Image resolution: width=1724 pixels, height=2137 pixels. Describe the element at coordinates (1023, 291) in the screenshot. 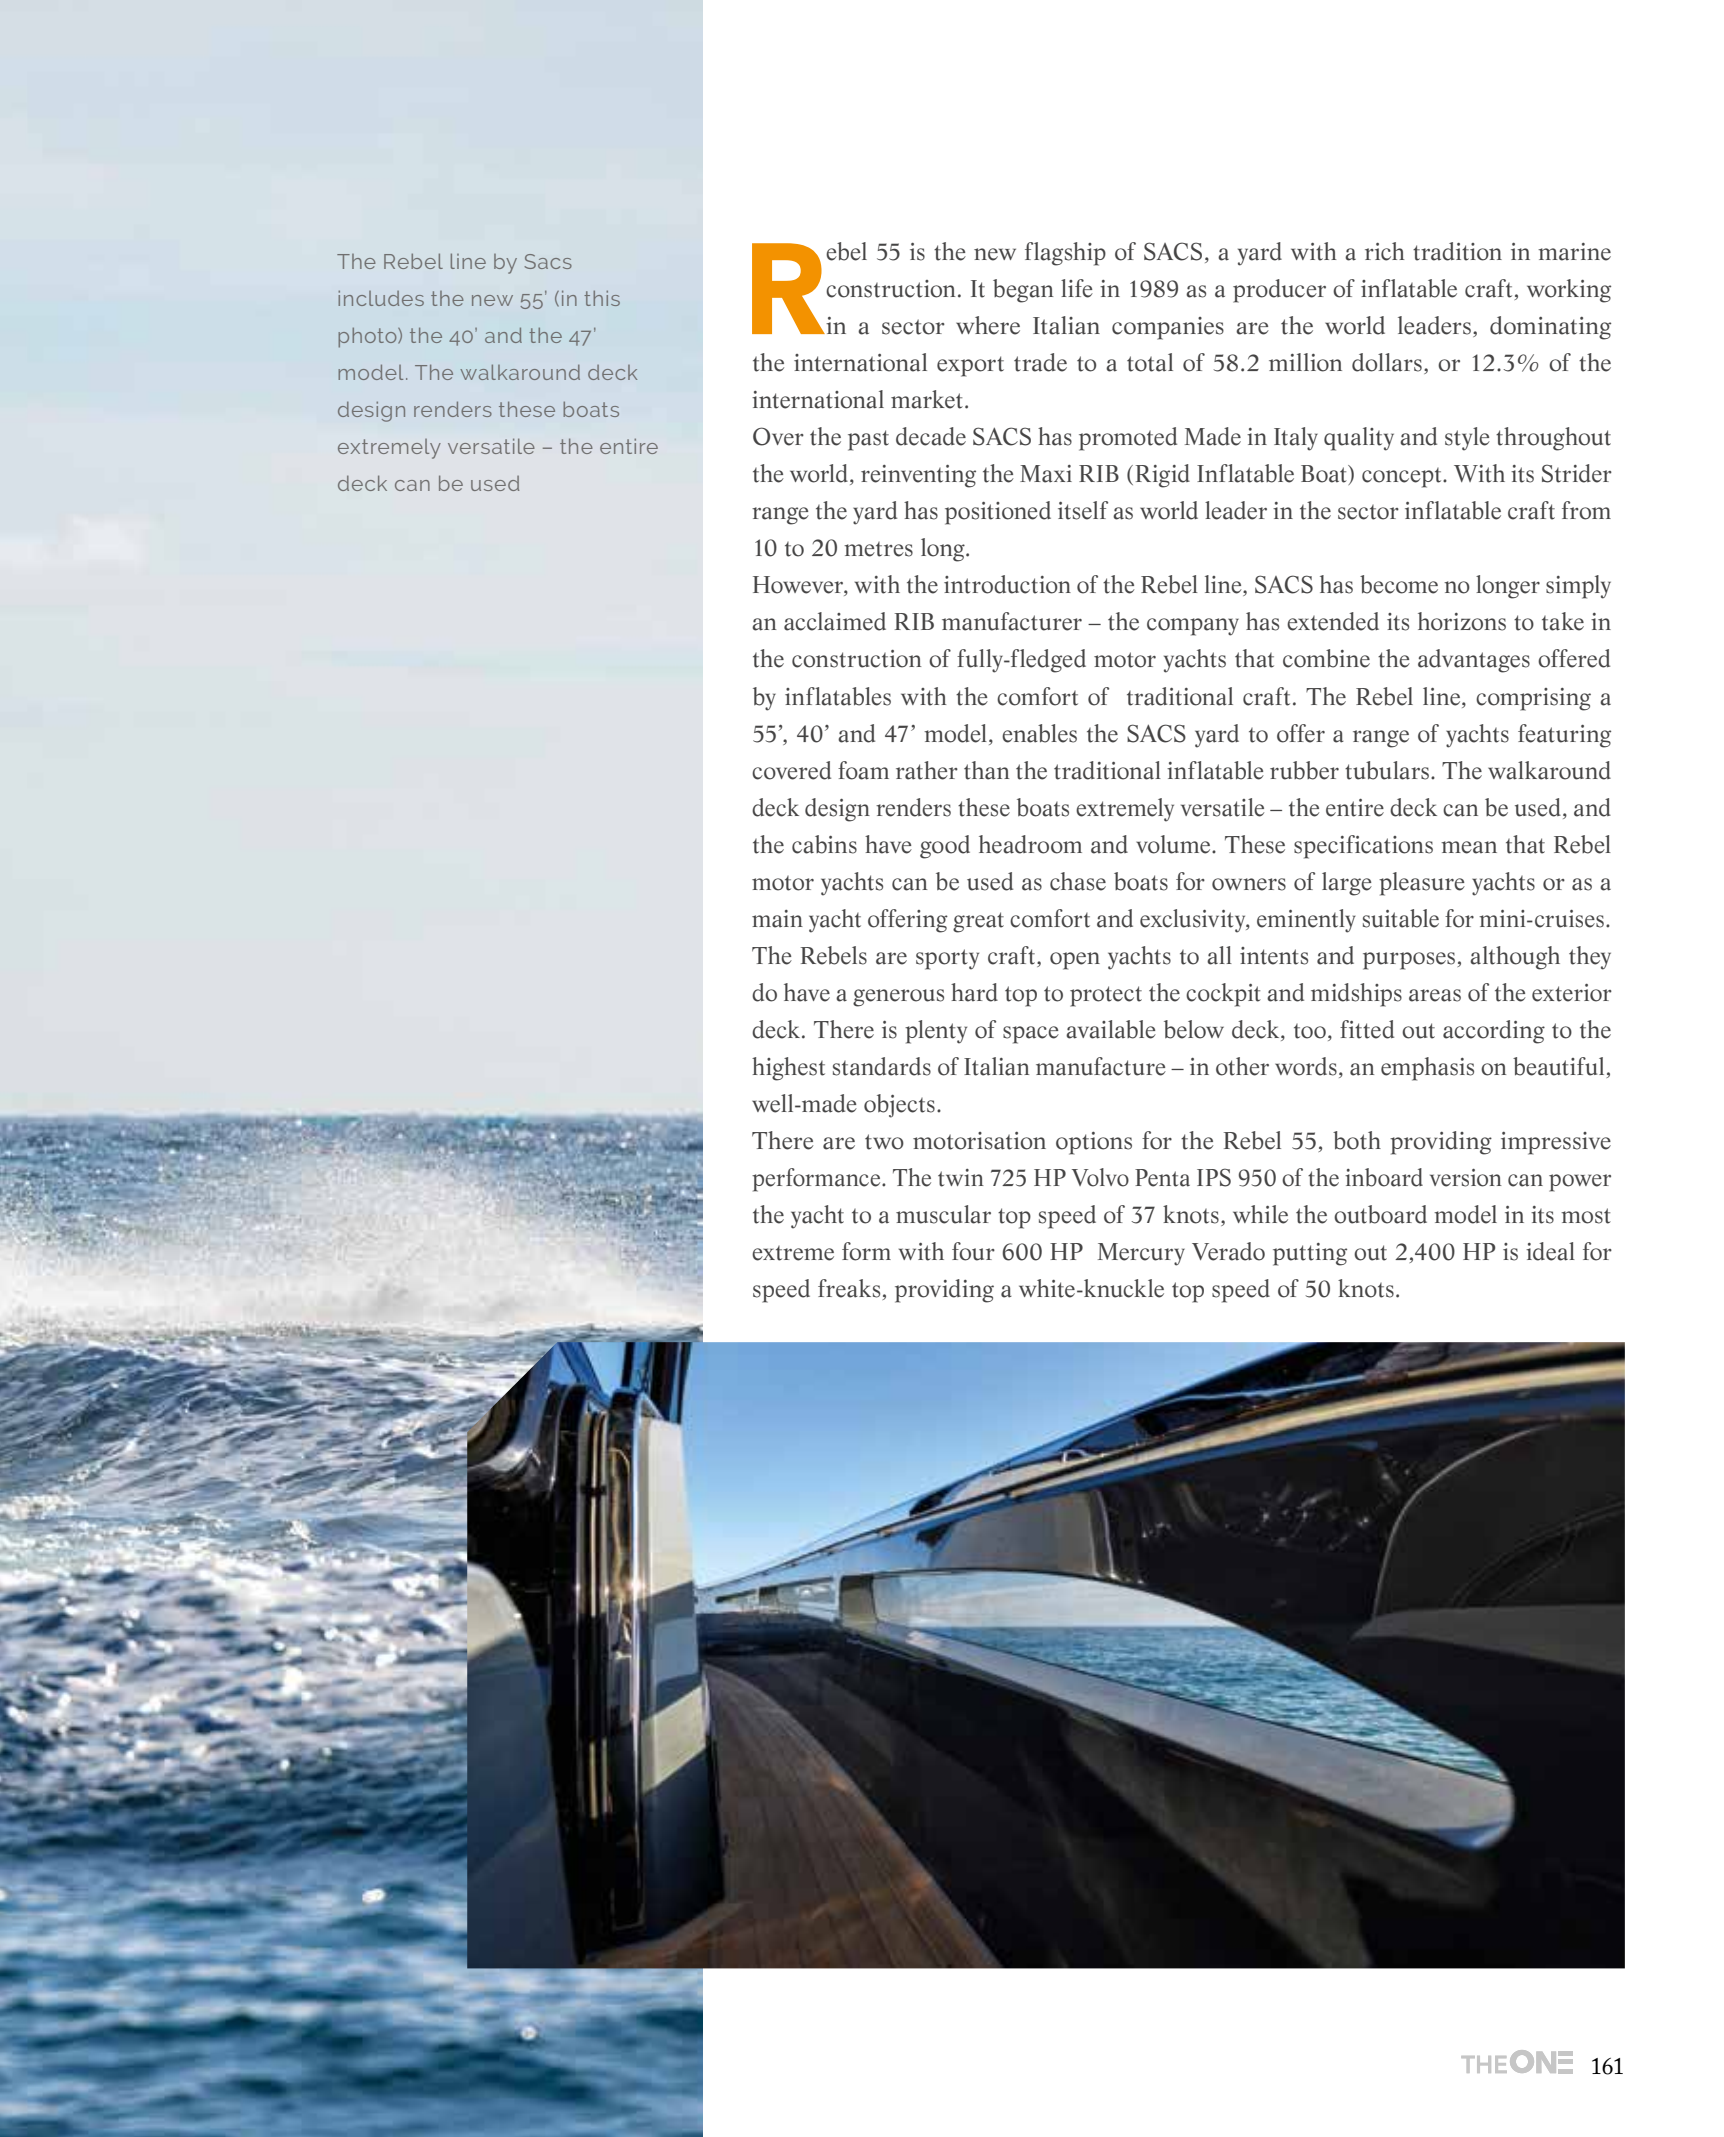

I see `began` at that location.
